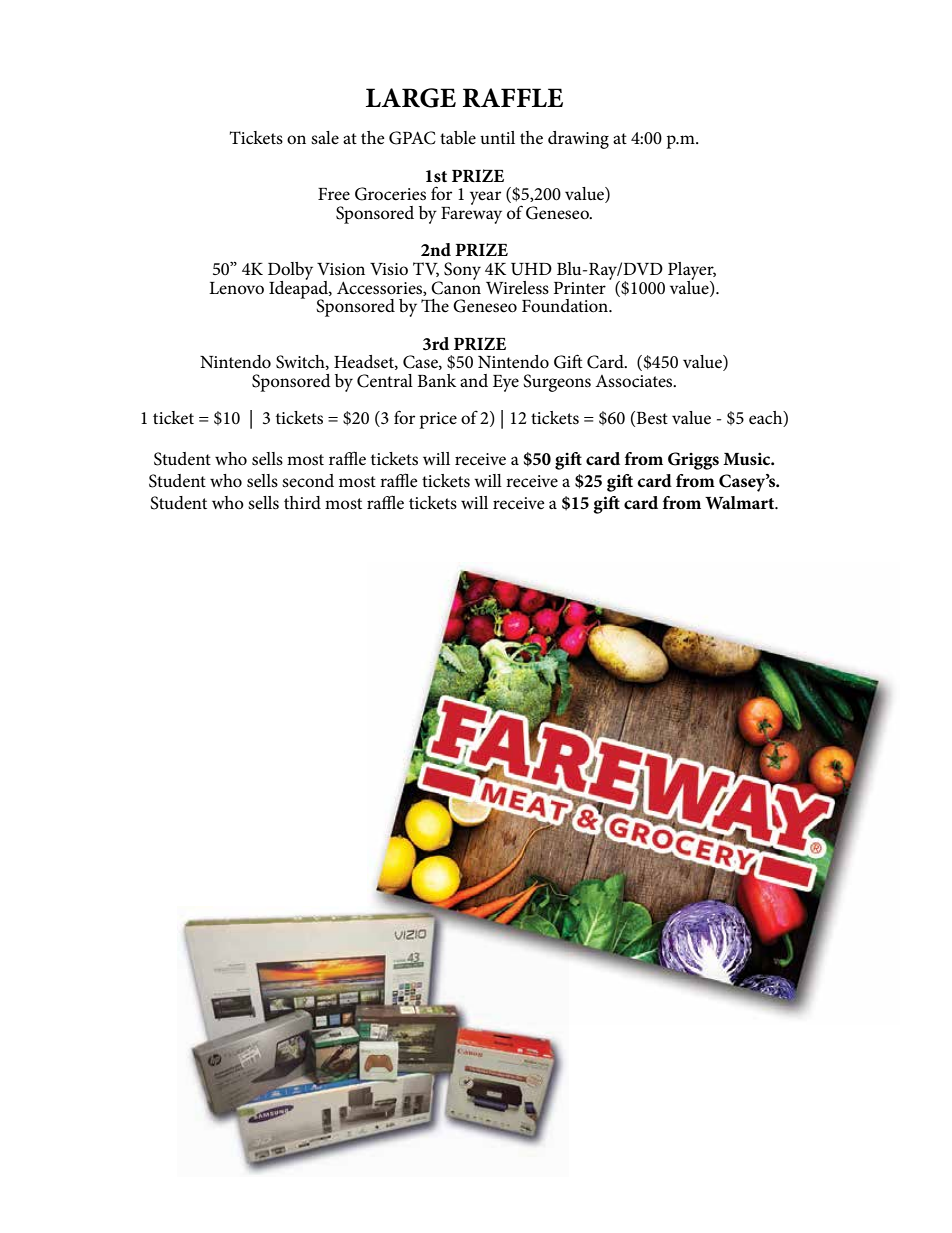 This screenshot has height=1233, width=952. Describe the element at coordinates (438, 420) in the screenshot. I see `price` at that location.
